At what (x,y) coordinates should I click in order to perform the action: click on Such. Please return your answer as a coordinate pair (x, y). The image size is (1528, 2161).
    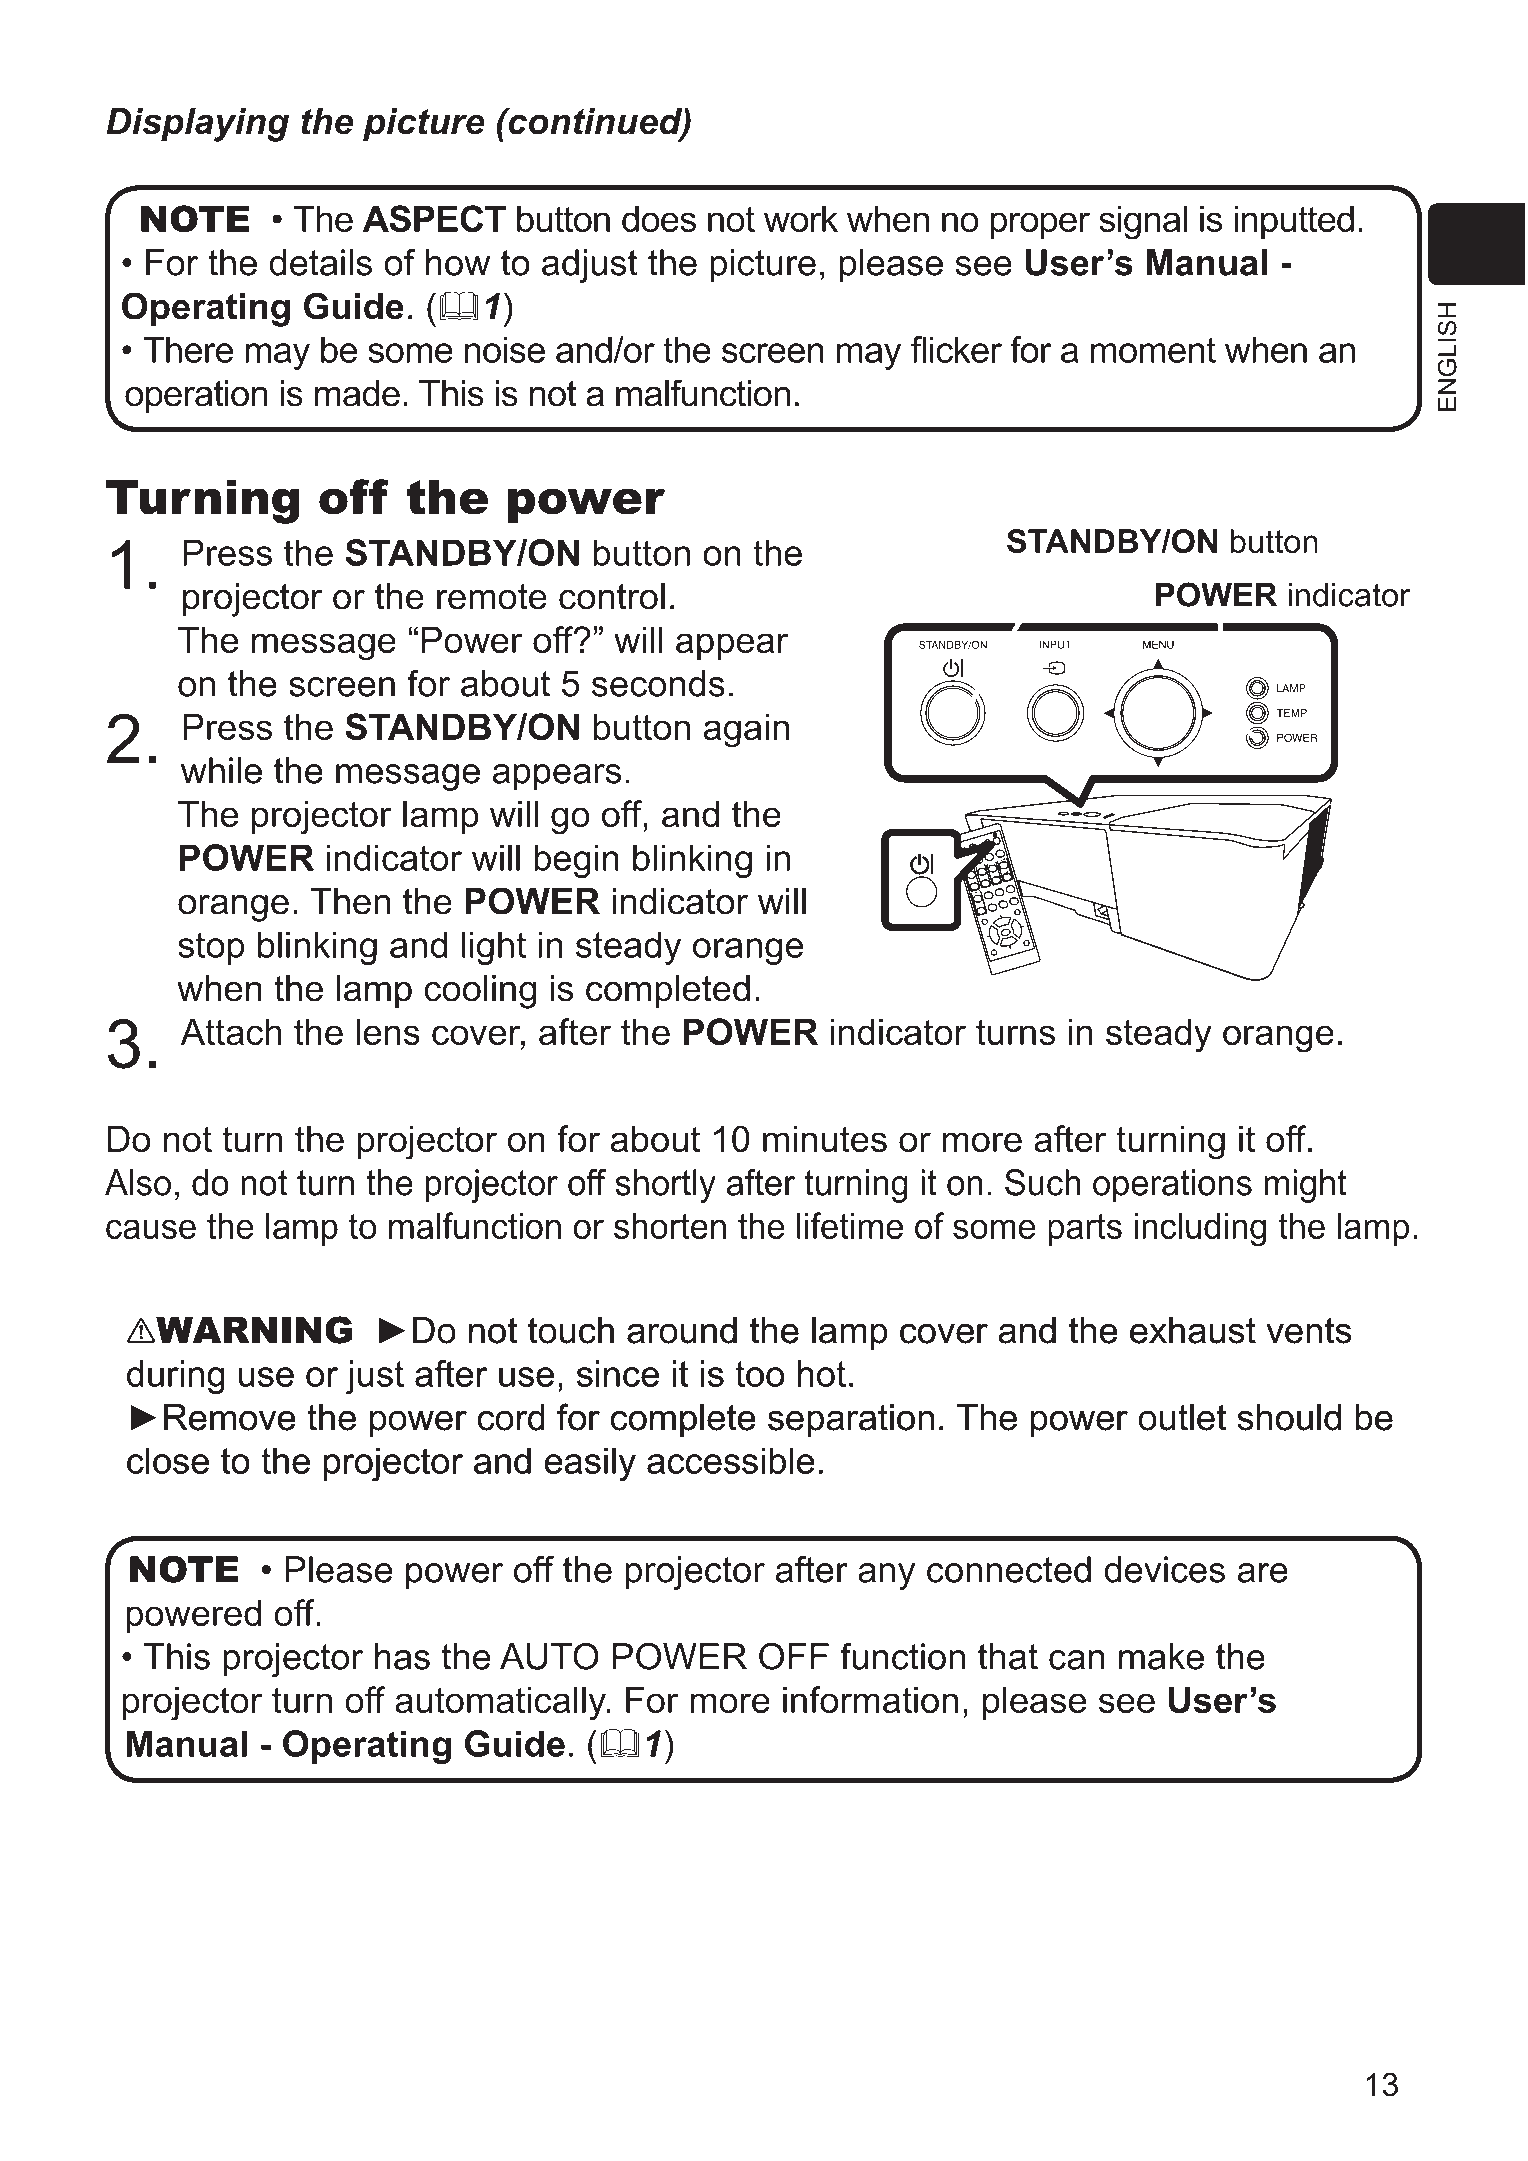
    Looking at the image, I should click on (1042, 1182).
